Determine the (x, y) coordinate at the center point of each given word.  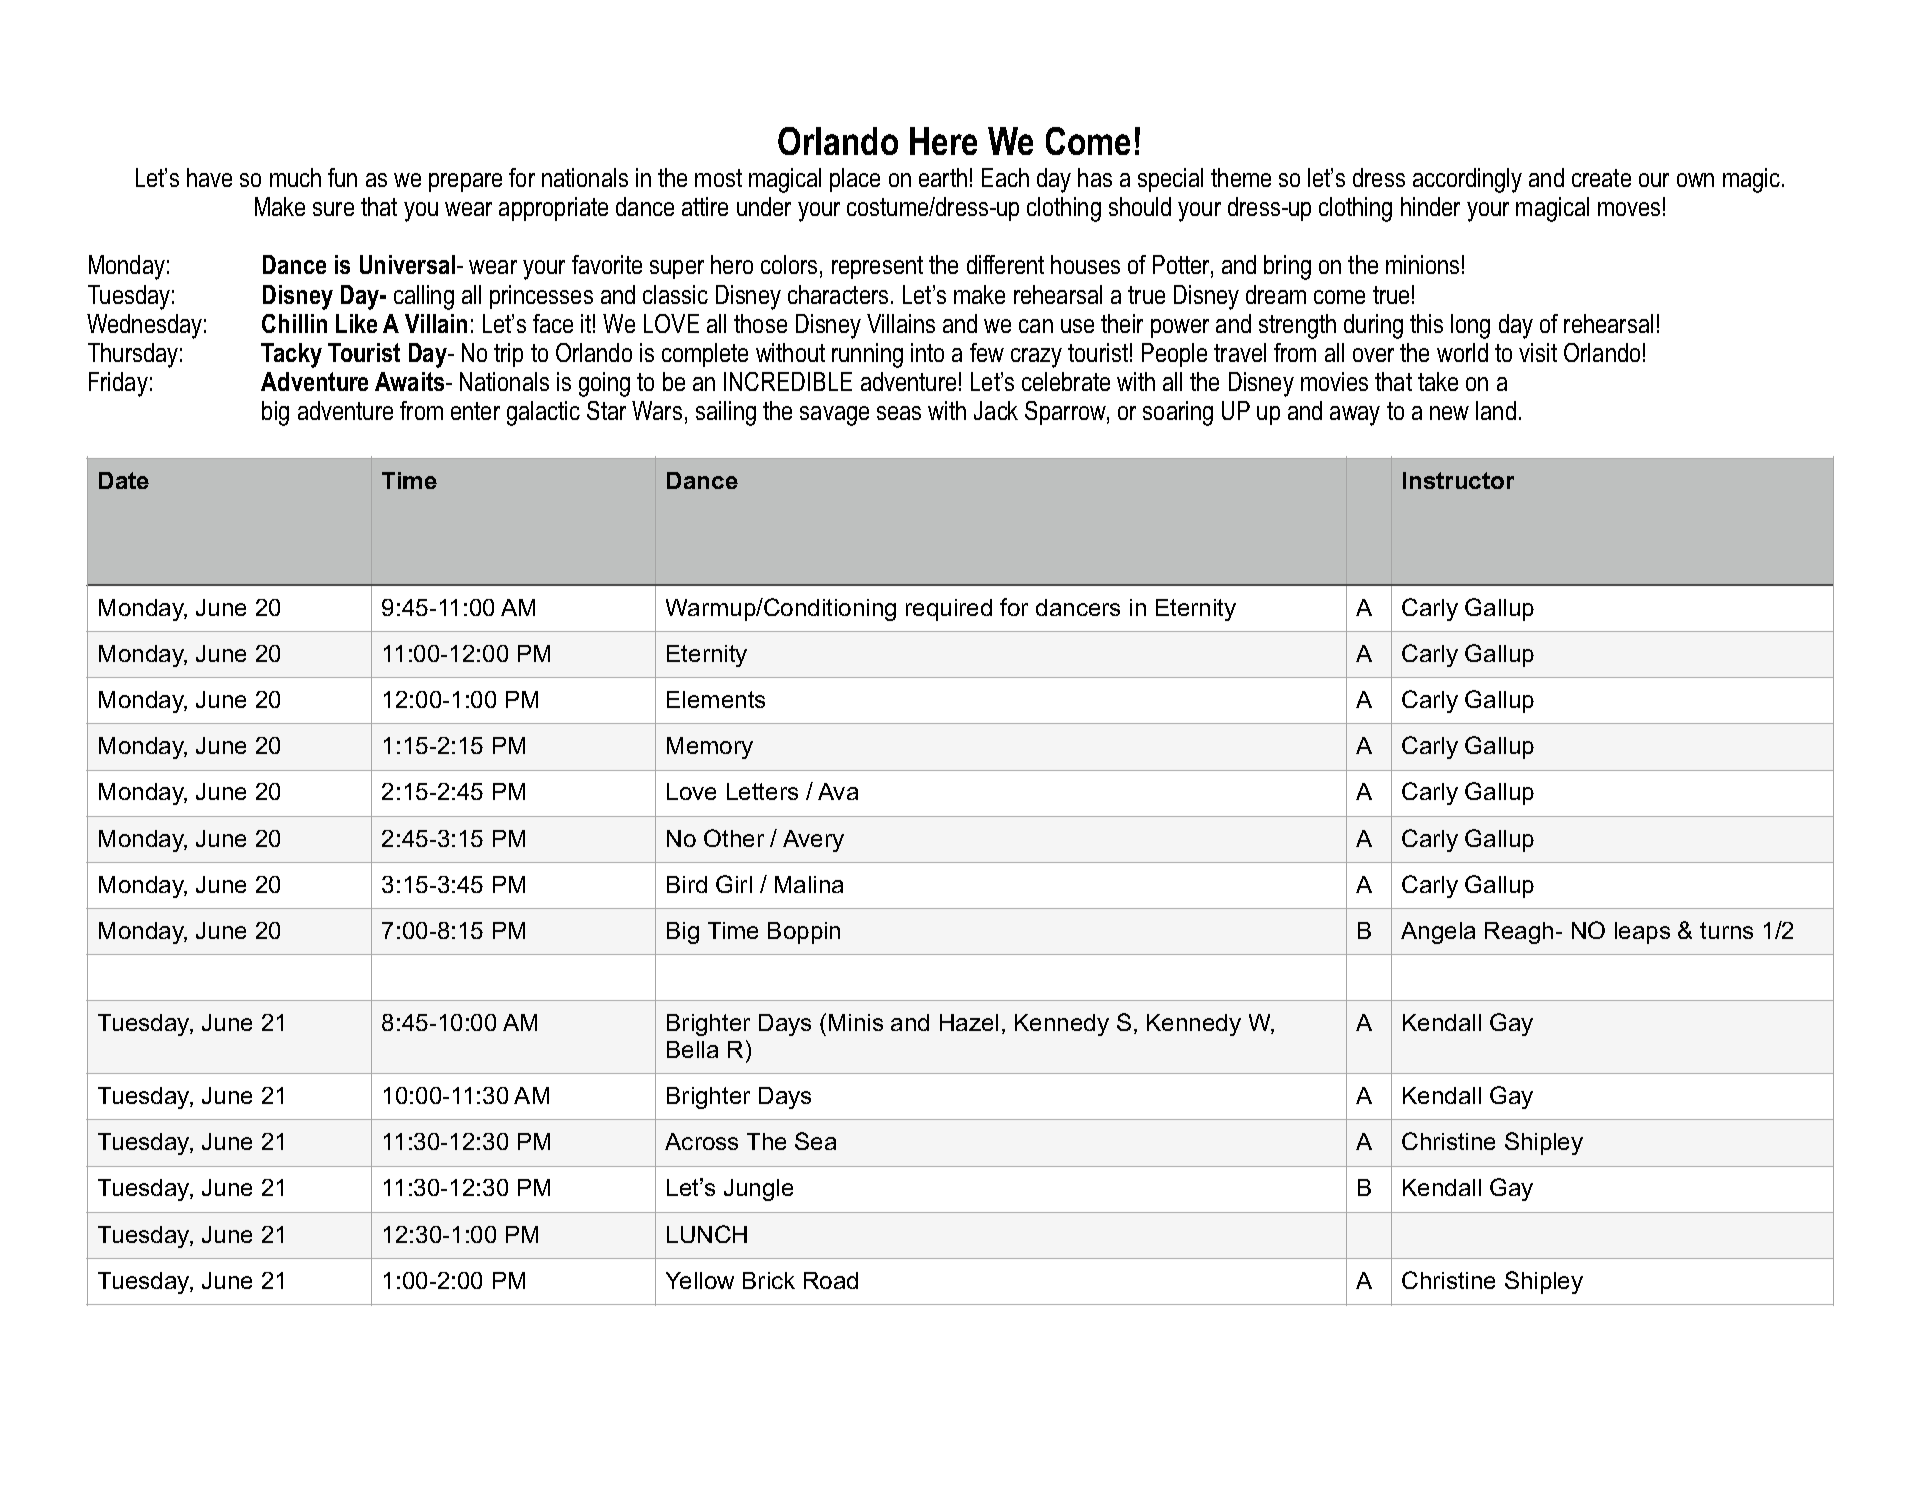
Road (831, 1280)
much (295, 177)
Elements (716, 699)
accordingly (1467, 180)
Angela (1438, 933)
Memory (710, 748)
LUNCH (707, 1234)
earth (943, 177)
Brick (769, 1280)
